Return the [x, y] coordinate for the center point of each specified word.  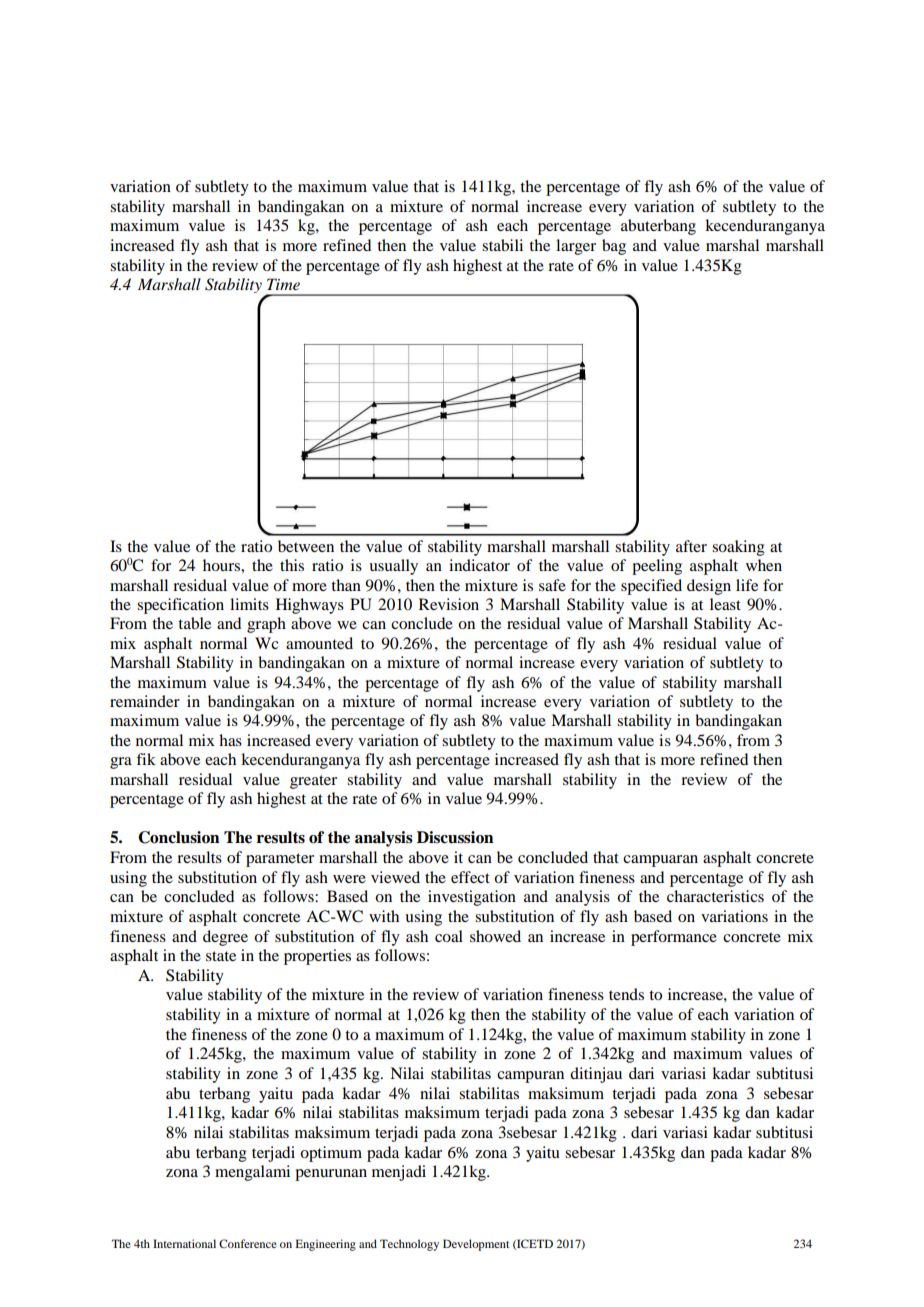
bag [614, 247]
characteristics [715, 896]
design [709, 587]
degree [225, 938]
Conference [248, 1243]
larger [576, 247]
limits [249, 604]
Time [283, 284]
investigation [472, 898]
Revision [449, 604]
